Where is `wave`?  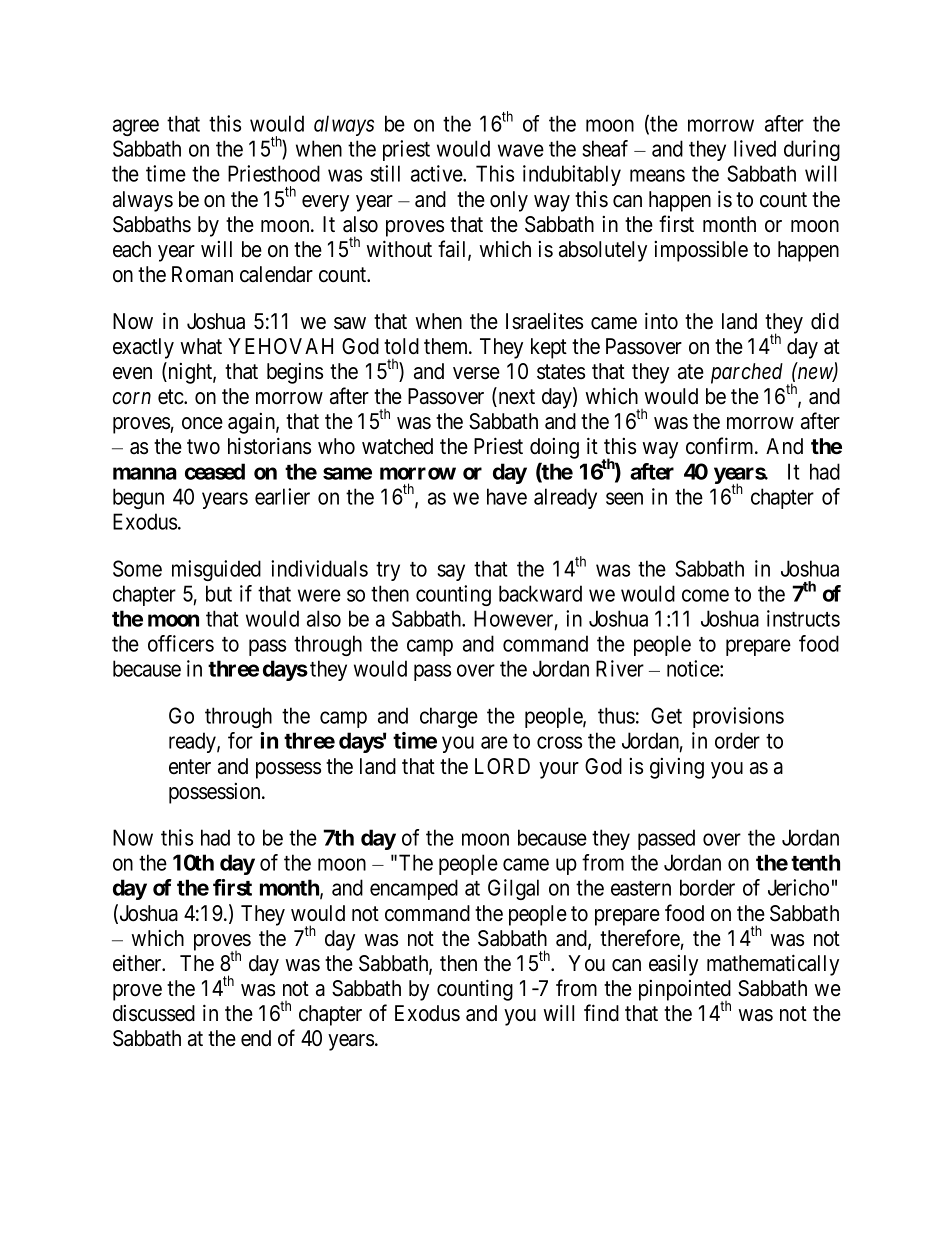 wave is located at coordinates (521, 151).
